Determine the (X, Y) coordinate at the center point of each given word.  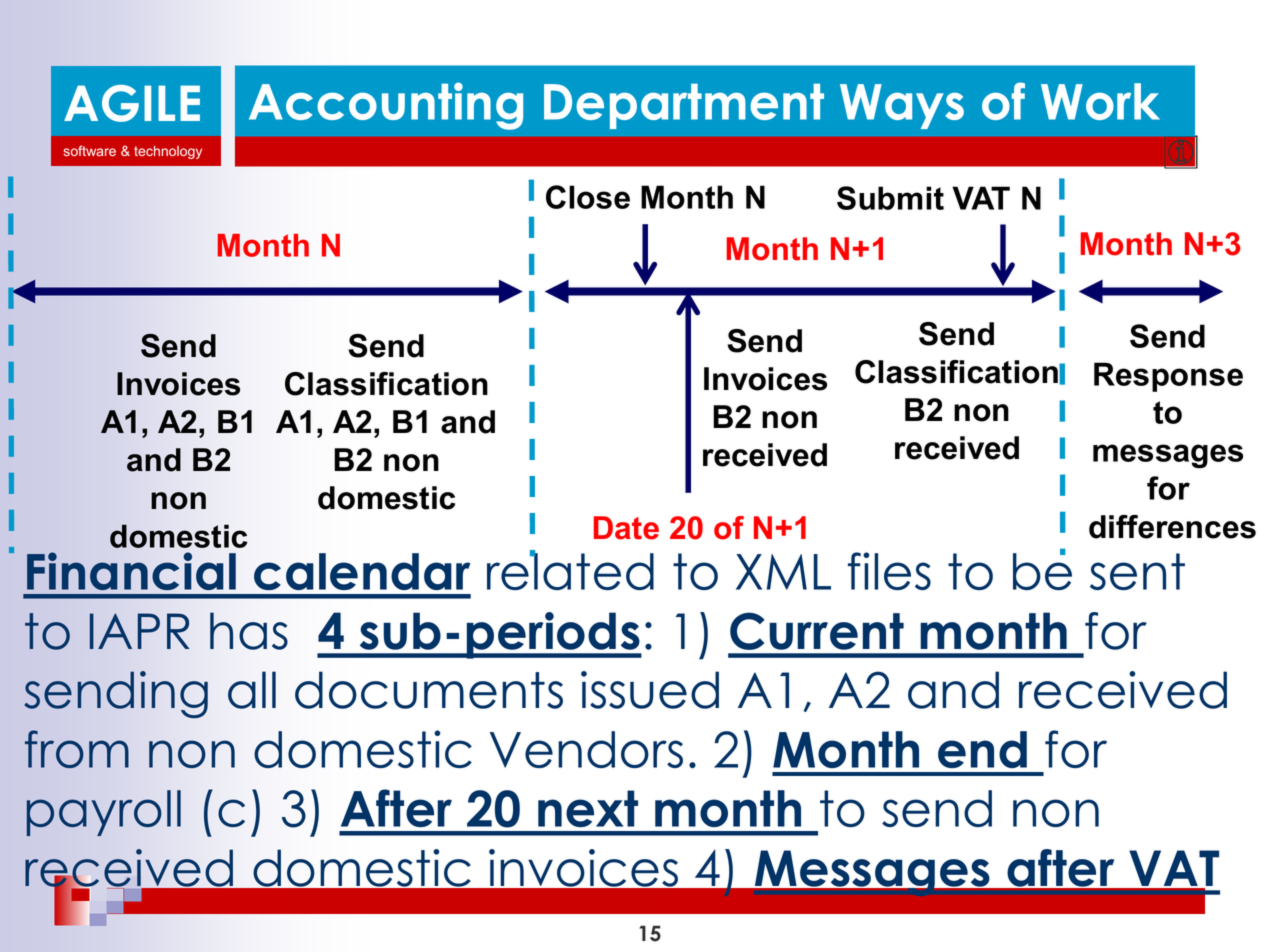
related (570, 570)
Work (1100, 101)
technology (168, 152)
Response (1168, 377)
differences (1172, 527)
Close (588, 197)
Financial (131, 571)
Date (626, 528)
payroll (104, 813)
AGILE (132, 103)
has (249, 631)
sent (1137, 571)
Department (684, 106)
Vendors (586, 749)
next (588, 808)
